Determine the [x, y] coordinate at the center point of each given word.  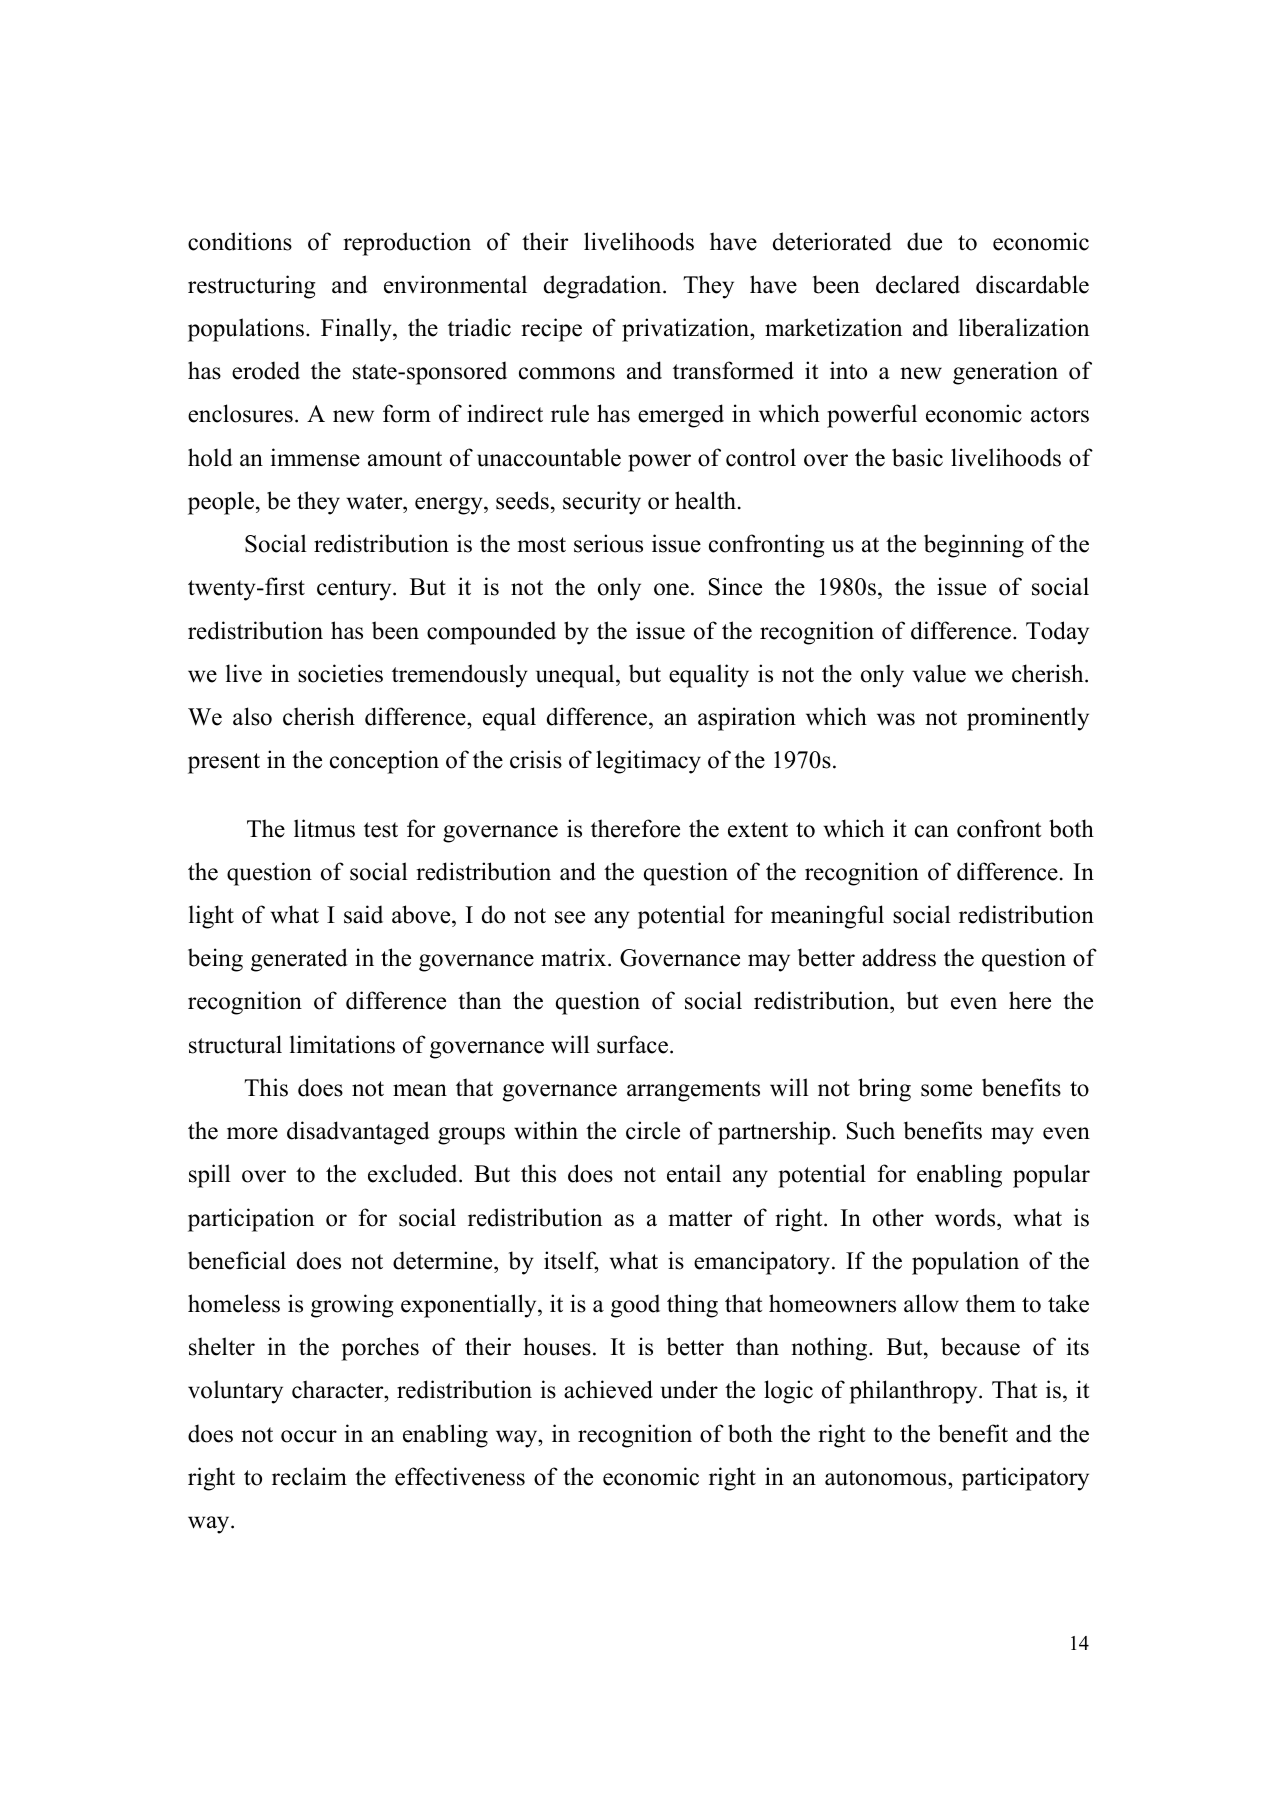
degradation [604, 287]
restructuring [252, 287]
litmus [324, 828]
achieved [608, 1389]
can [932, 831]
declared [918, 284]
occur [309, 1436]
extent [758, 830]
